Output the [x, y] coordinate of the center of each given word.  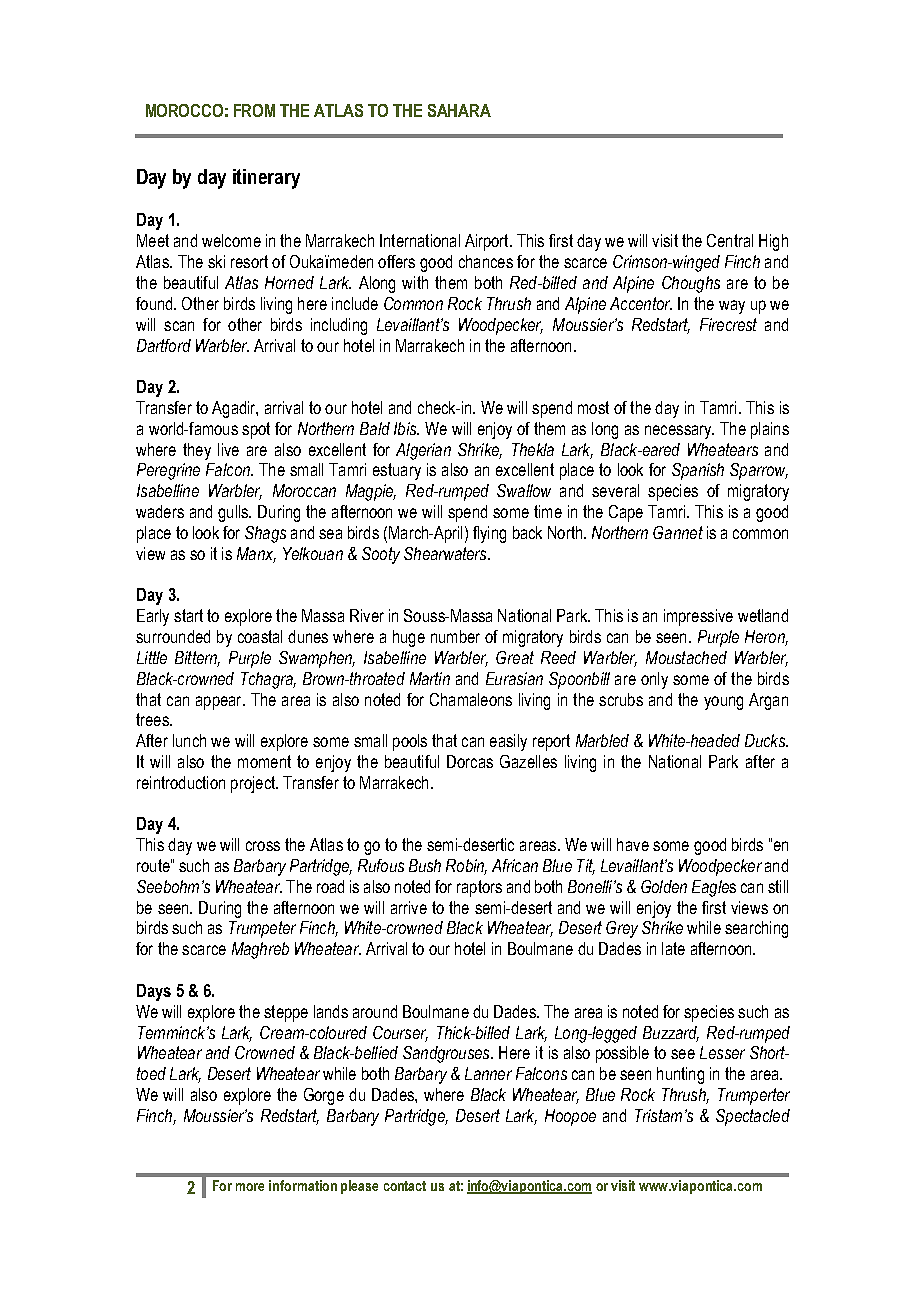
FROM [254, 110]
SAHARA [459, 110]
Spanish [698, 471]
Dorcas [470, 761]
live [228, 449]
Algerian [423, 451]
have [633, 844]
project [254, 784]
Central [730, 240]
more [250, 1187]
